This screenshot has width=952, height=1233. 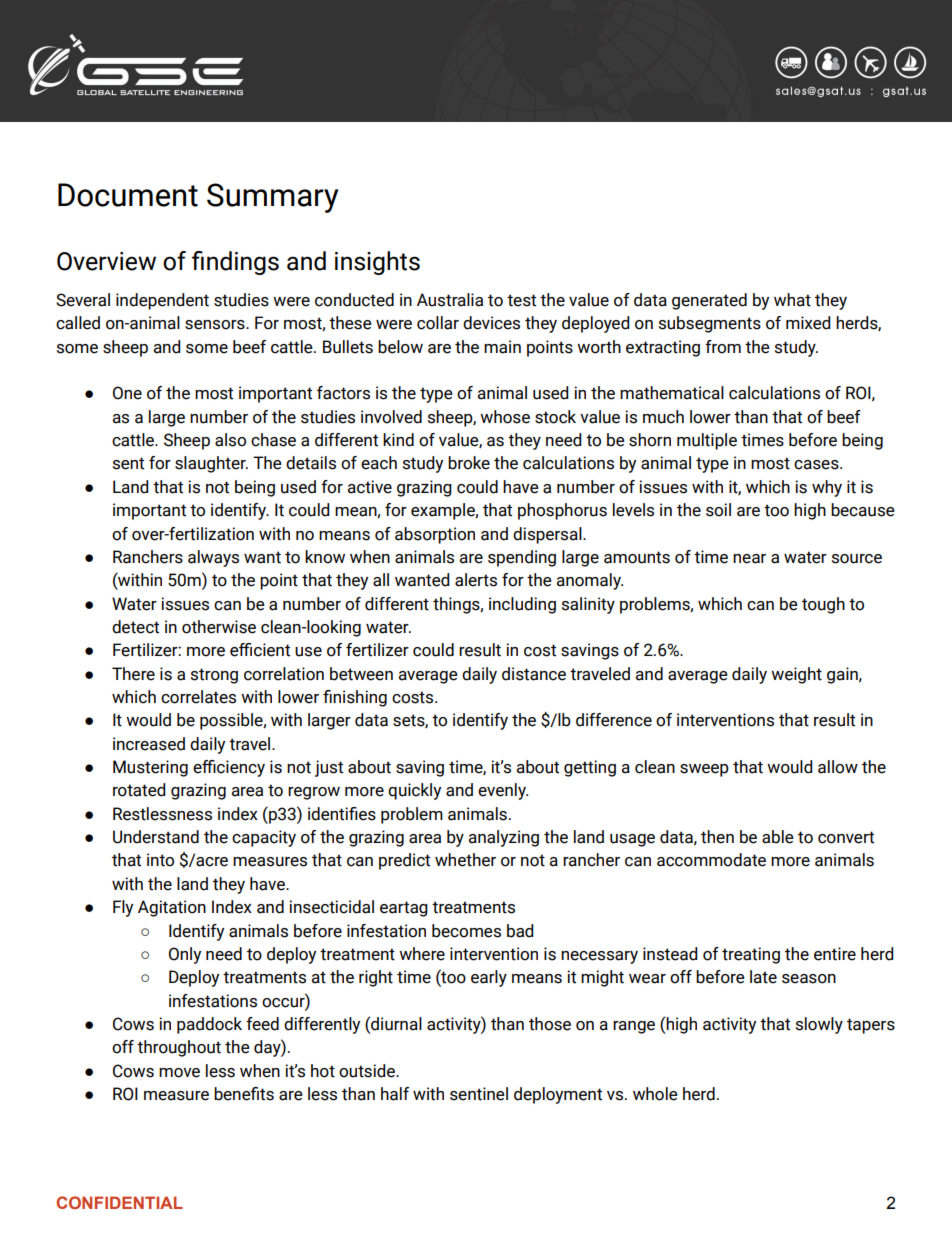 What do you see at coordinates (128, 195) in the screenshot?
I see `Document` at bounding box center [128, 195].
